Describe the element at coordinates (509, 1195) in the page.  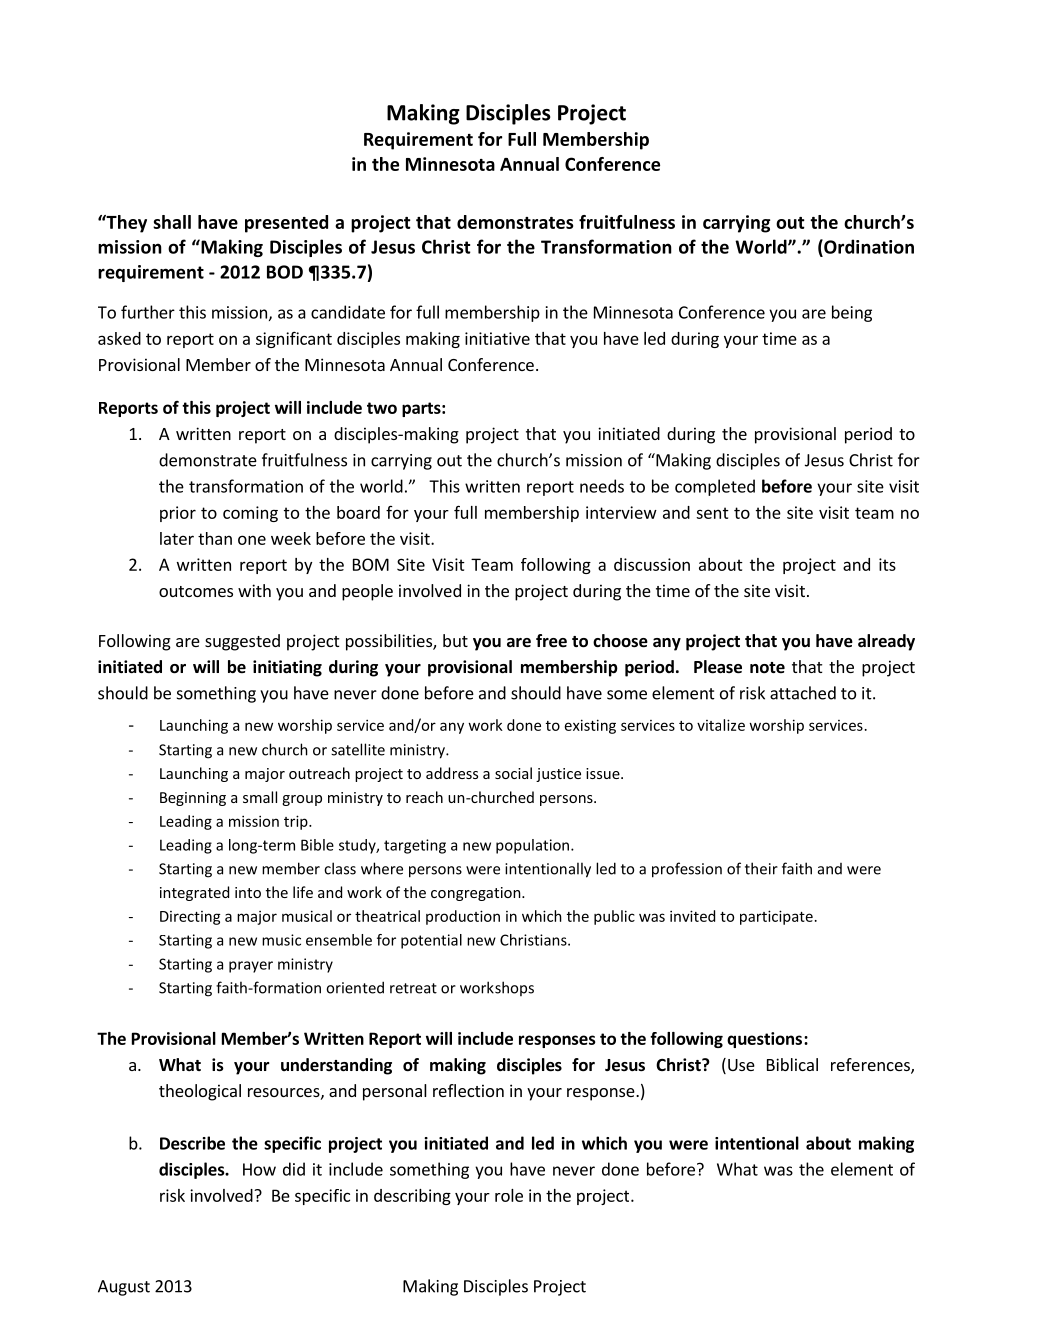
I see `role` at that location.
